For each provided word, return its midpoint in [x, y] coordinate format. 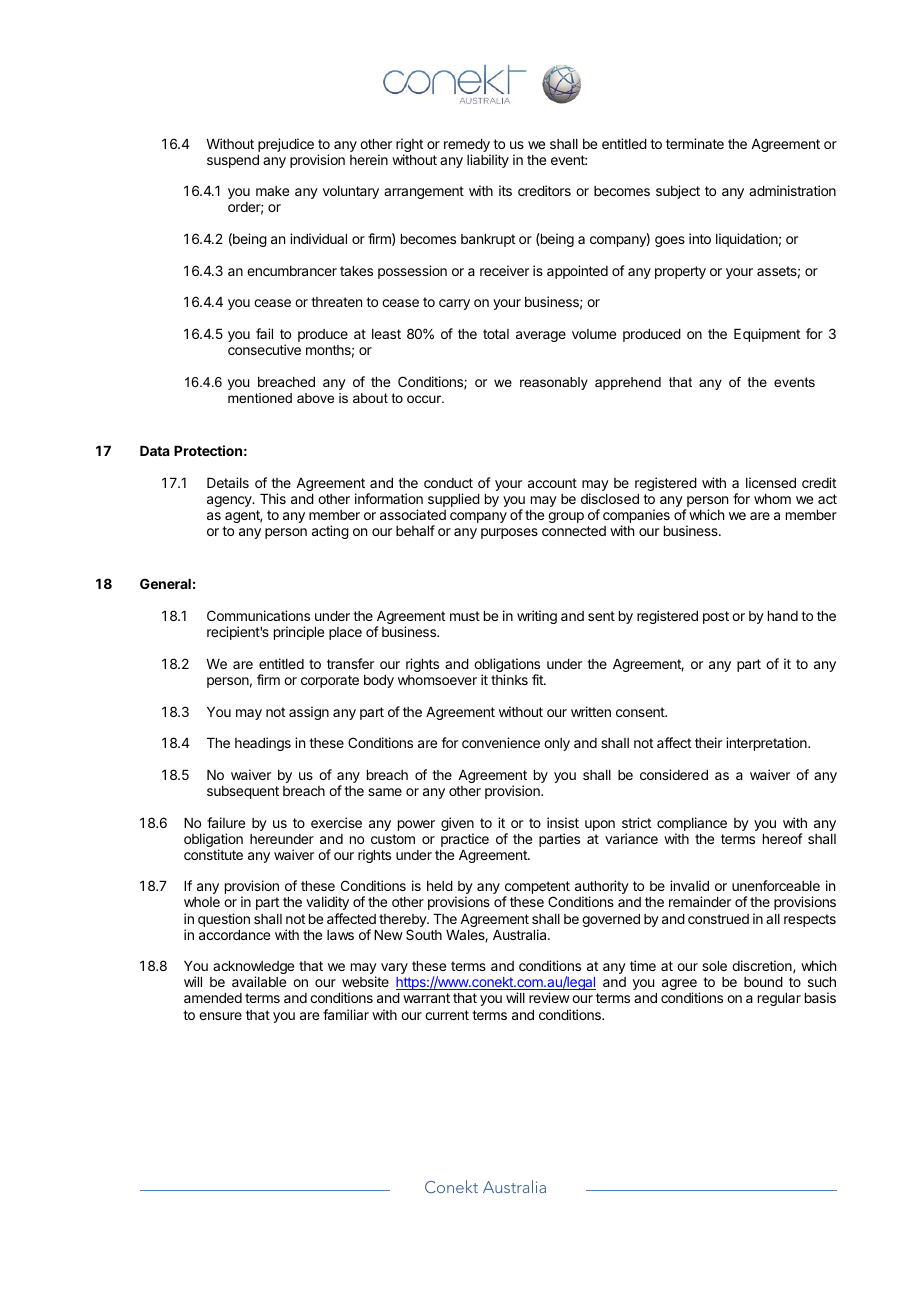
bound [763, 982]
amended [213, 998]
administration [792, 190]
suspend [233, 161]
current [447, 1015]
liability [488, 161]
